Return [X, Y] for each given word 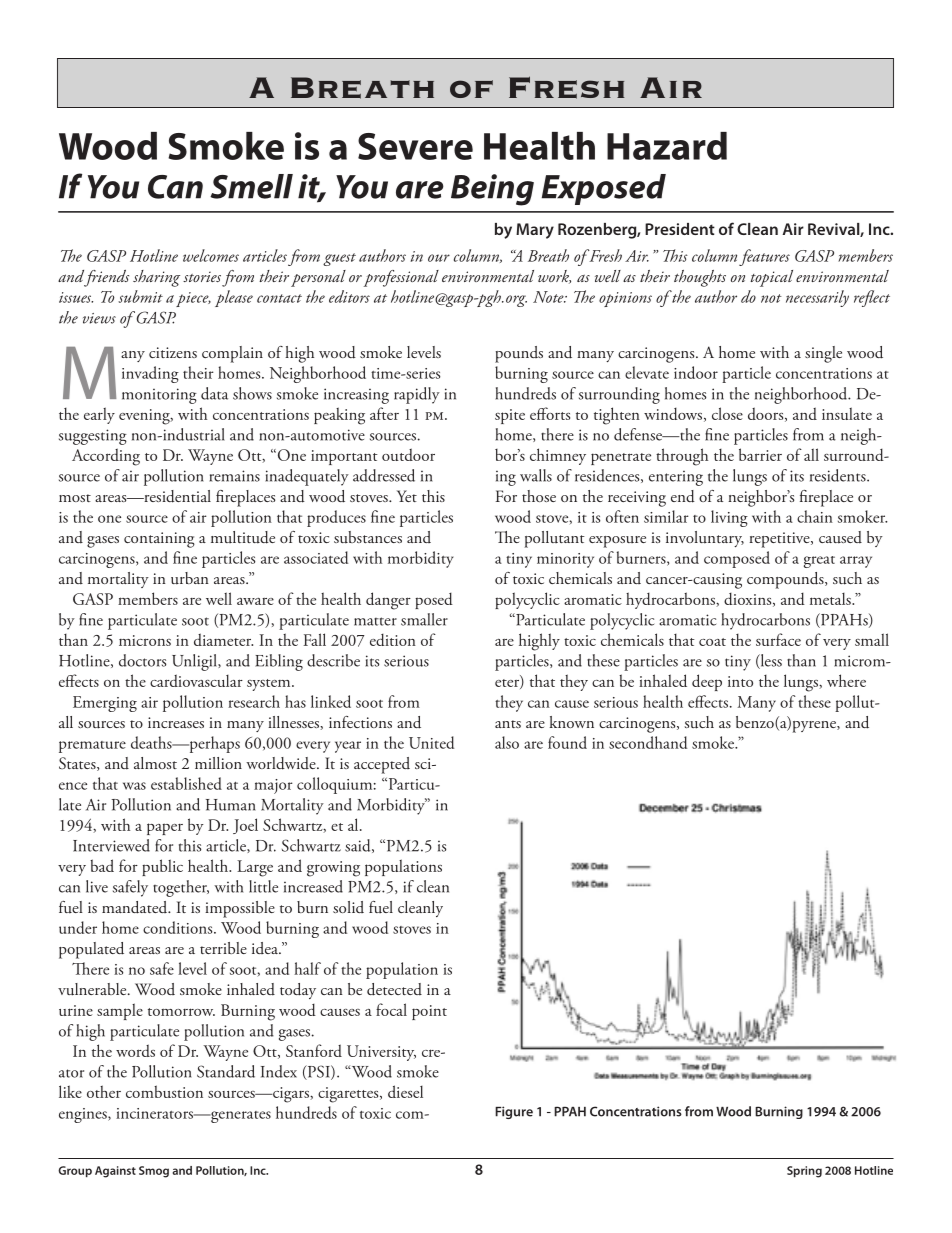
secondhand [648, 742]
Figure [514, 1112]
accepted [382, 765]
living [729, 518]
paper [165, 829]
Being [492, 190]
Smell [251, 186]
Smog [154, 1172]
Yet [407, 496]
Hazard [667, 146]
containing [159, 540]
